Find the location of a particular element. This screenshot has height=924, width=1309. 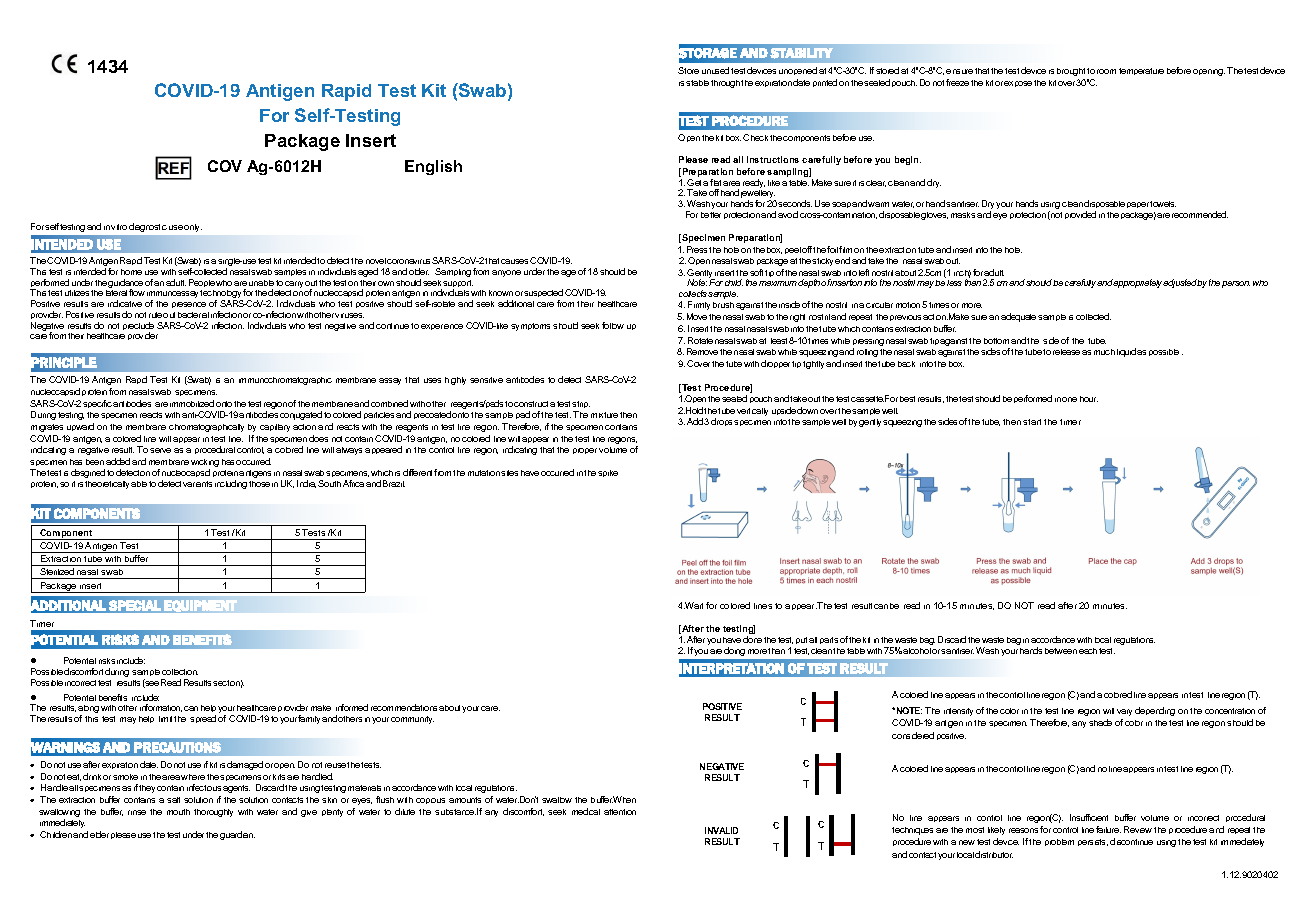

start is located at coordinates (1032, 422).
